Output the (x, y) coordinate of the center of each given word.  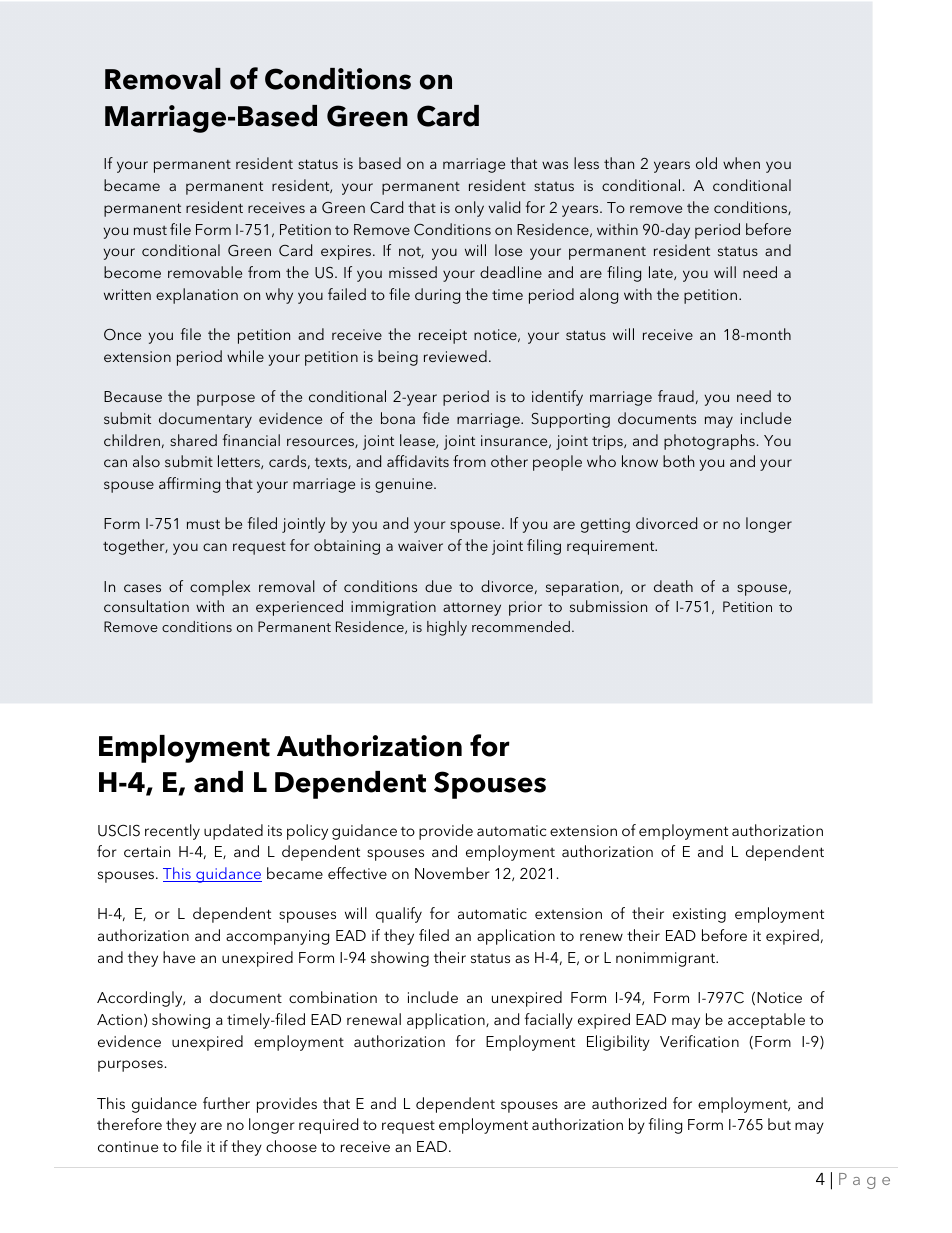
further (226, 1103)
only (469, 209)
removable (205, 272)
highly (447, 628)
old (706, 163)
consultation (146, 606)
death (673, 586)
